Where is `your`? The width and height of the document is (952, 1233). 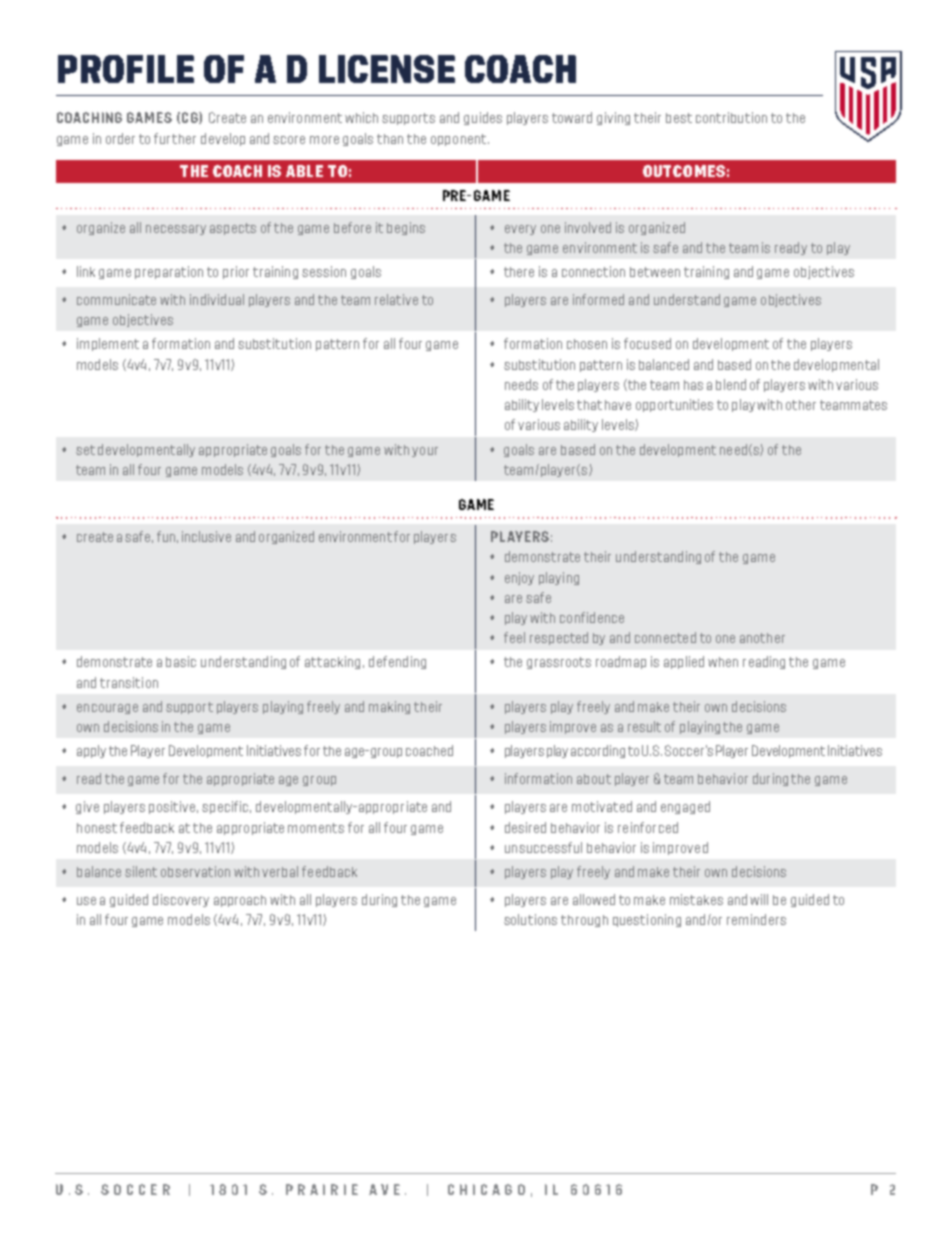 your is located at coordinates (425, 452).
